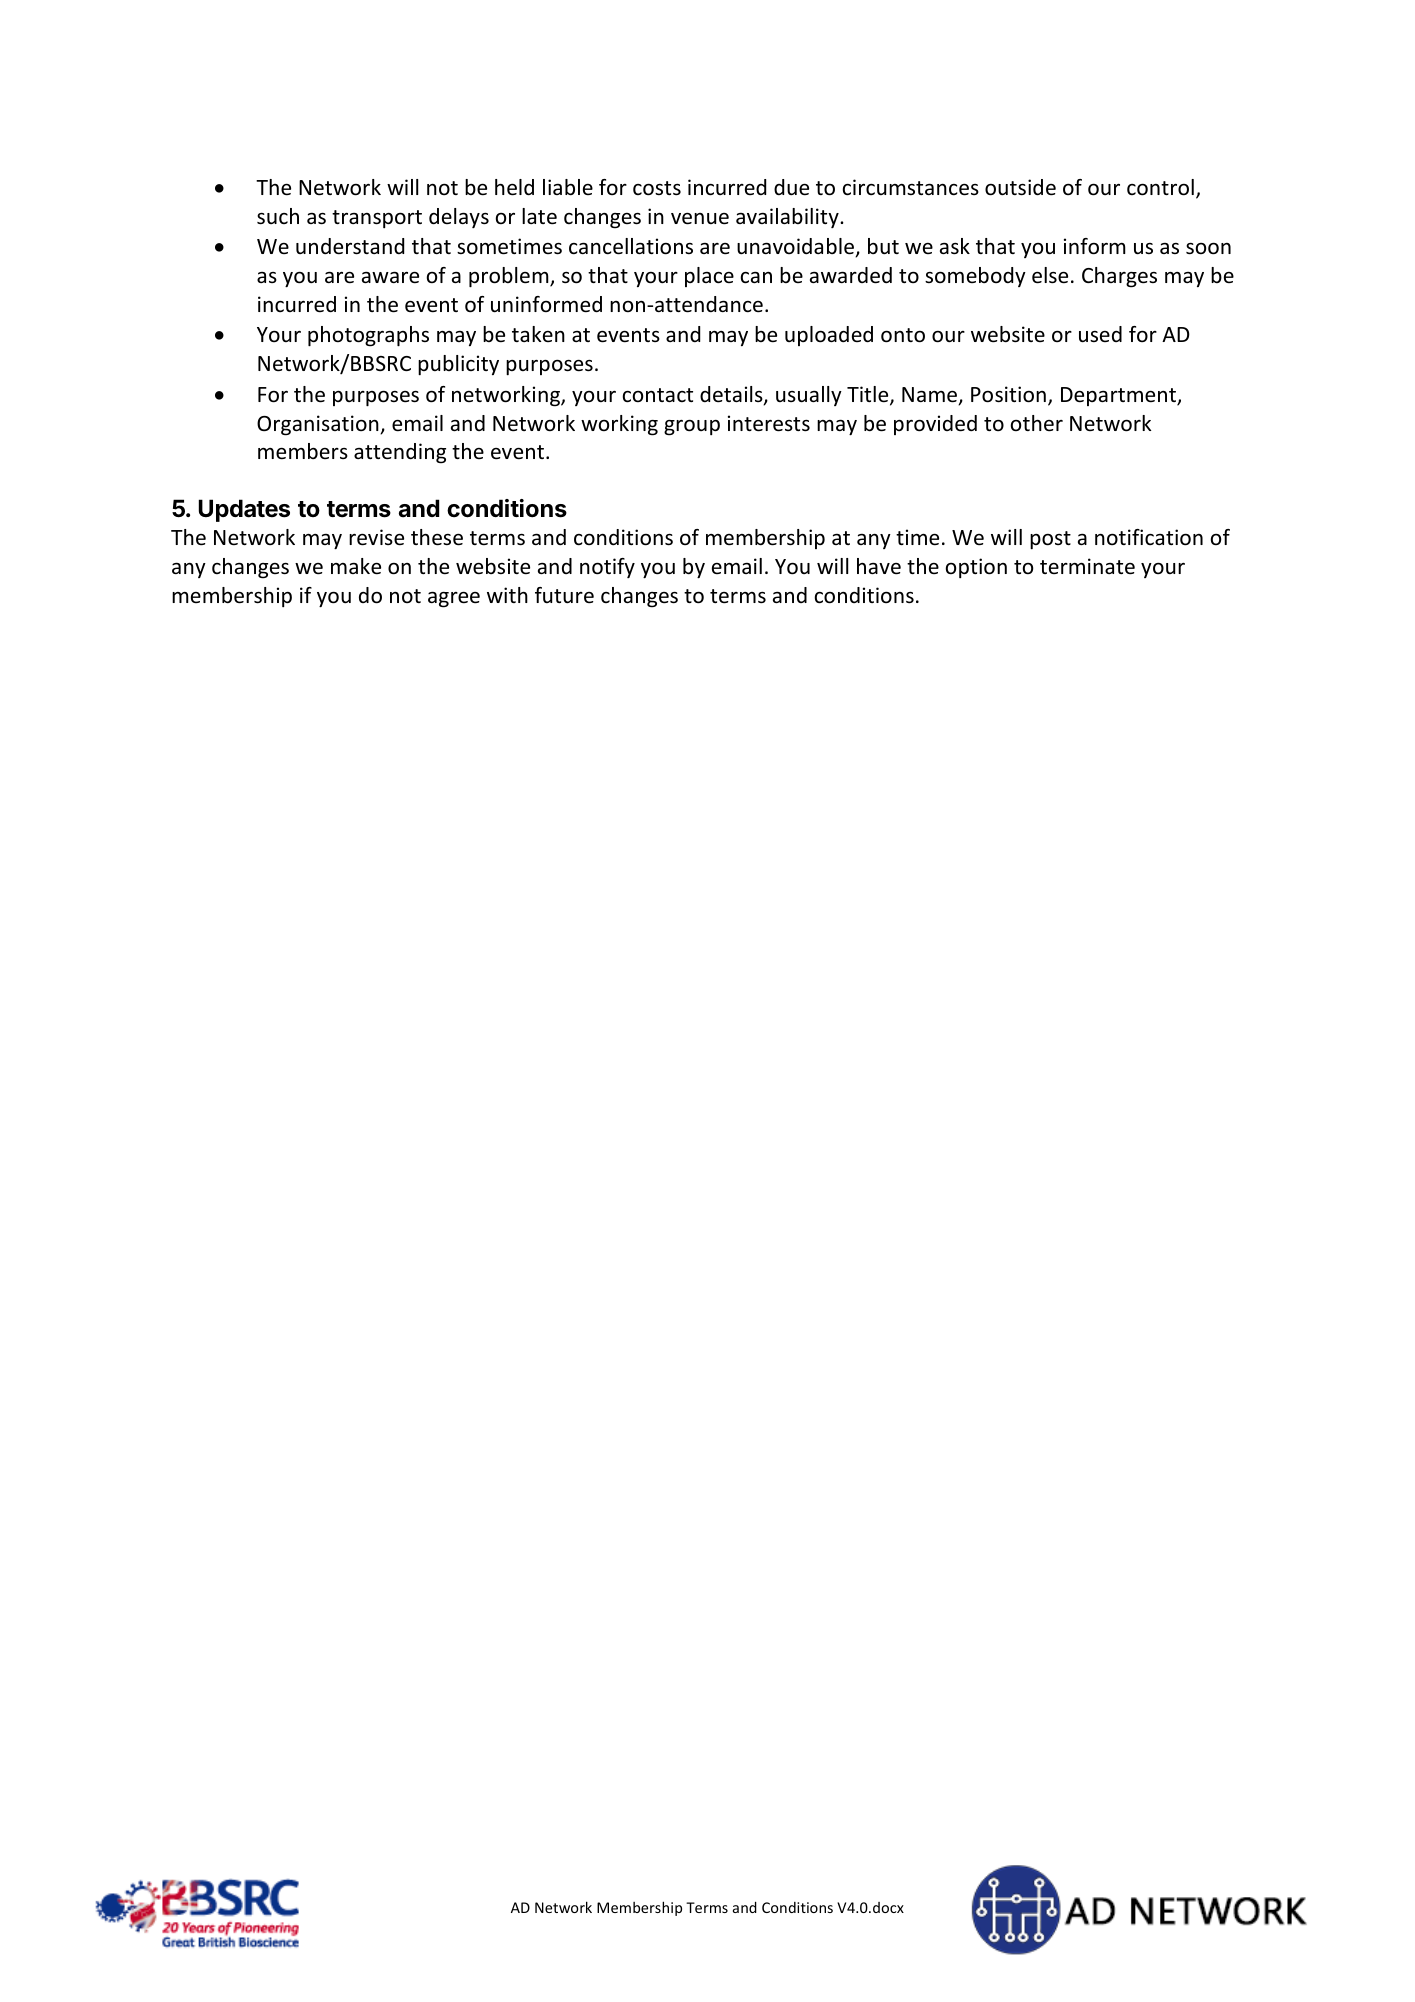  What do you see at coordinates (319, 425) in the screenshot?
I see `Organisation` at bounding box center [319, 425].
